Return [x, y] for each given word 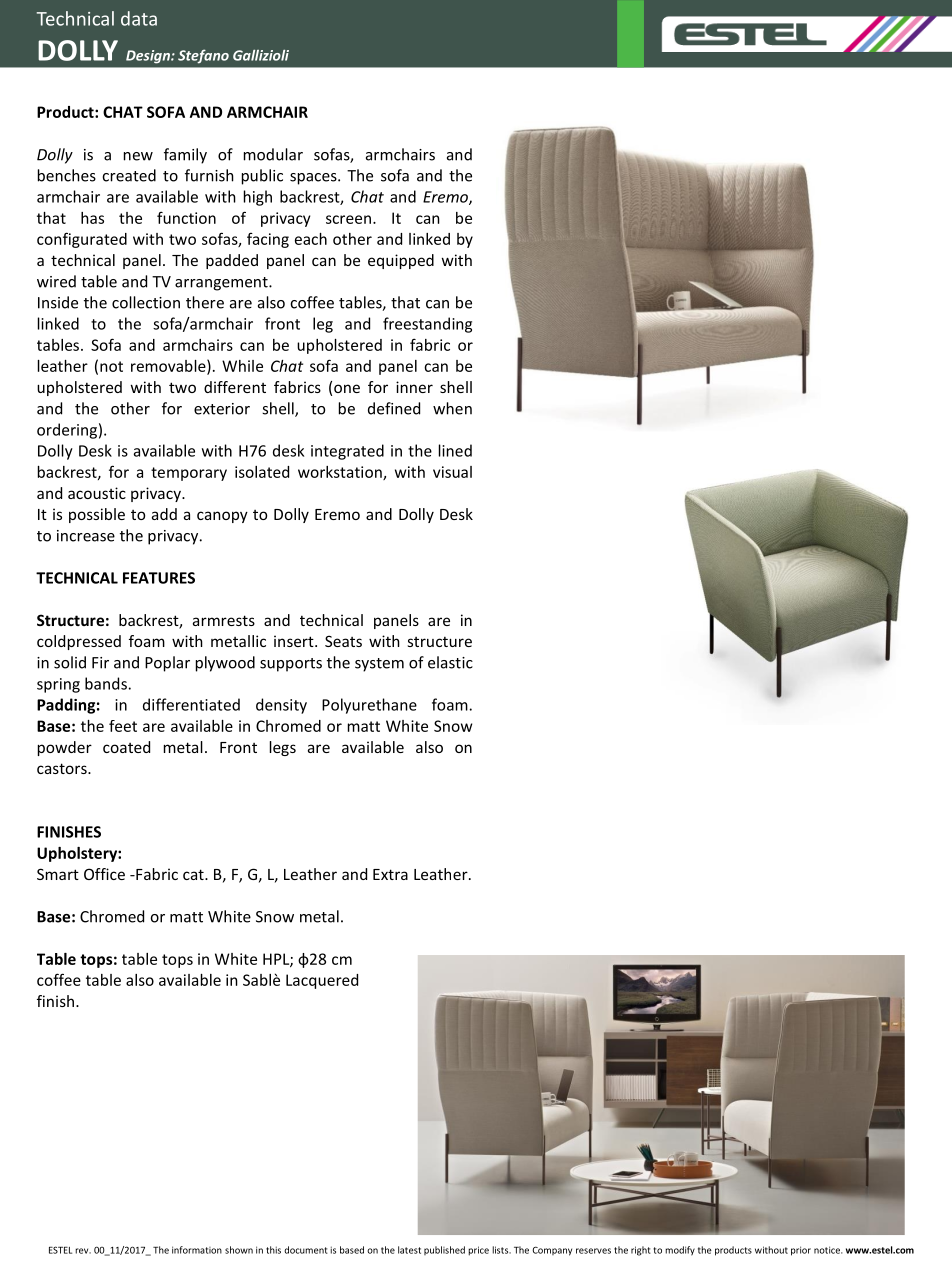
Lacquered [322, 981]
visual [452, 472]
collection [146, 302]
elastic [450, 662]
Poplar [167, 664]
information [197, 1250]
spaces [314, 179]
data [139, 18]
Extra [390, 874]
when [452, 408]
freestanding [427, 325]
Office [104, 874]
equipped [401, 261]
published [444, 1250]
